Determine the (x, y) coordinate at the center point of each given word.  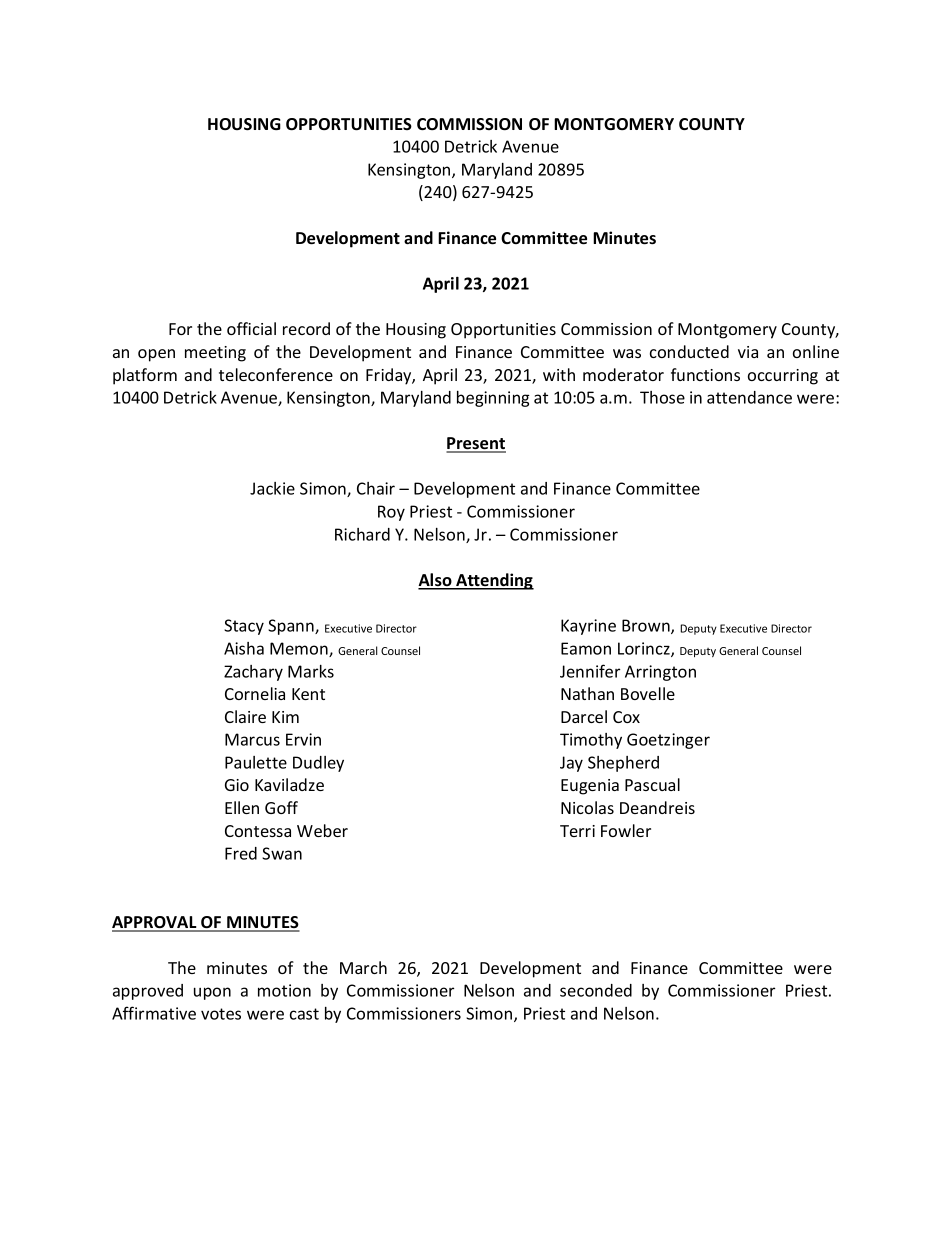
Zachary (253, 673)
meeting (215, 354)
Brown (647, 626)
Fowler (626, 830)
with (559, 374)
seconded (596, 990)
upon (212, 993)
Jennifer (590, 671)
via (748, 352)
